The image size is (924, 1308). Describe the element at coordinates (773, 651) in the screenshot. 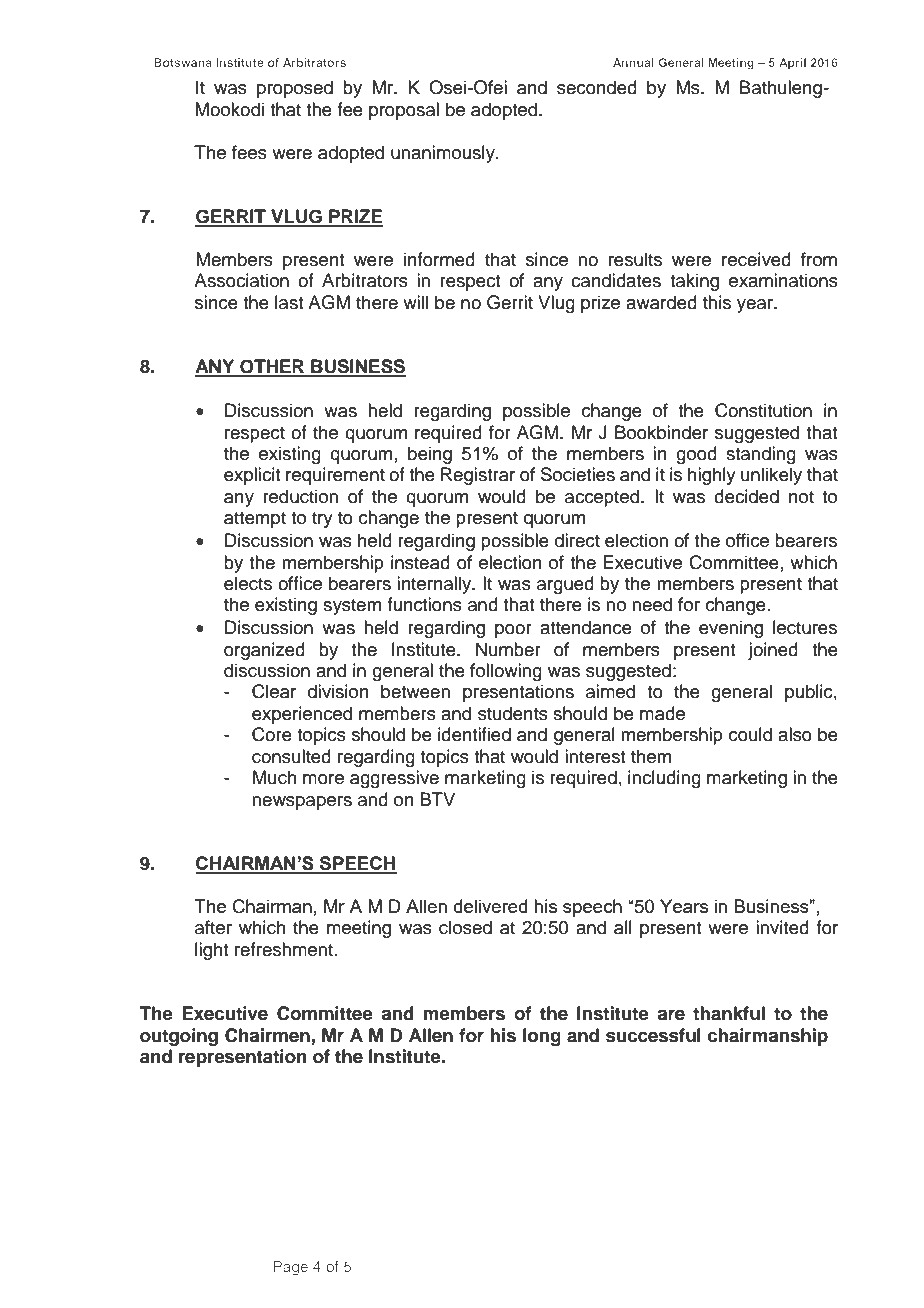

I see `joined` at that location.
